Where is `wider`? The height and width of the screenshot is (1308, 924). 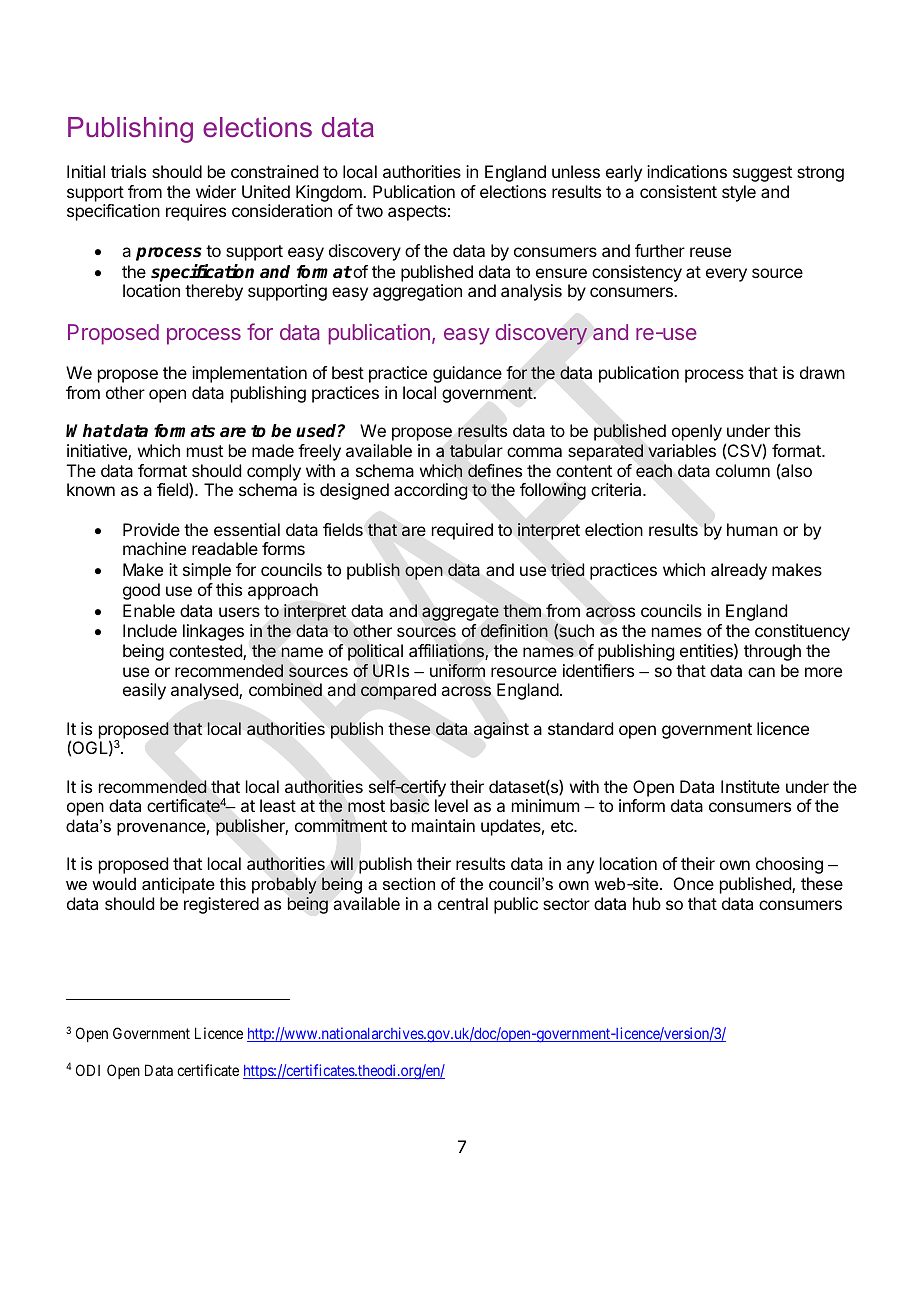
wider is located at coordinates (216, 191).
